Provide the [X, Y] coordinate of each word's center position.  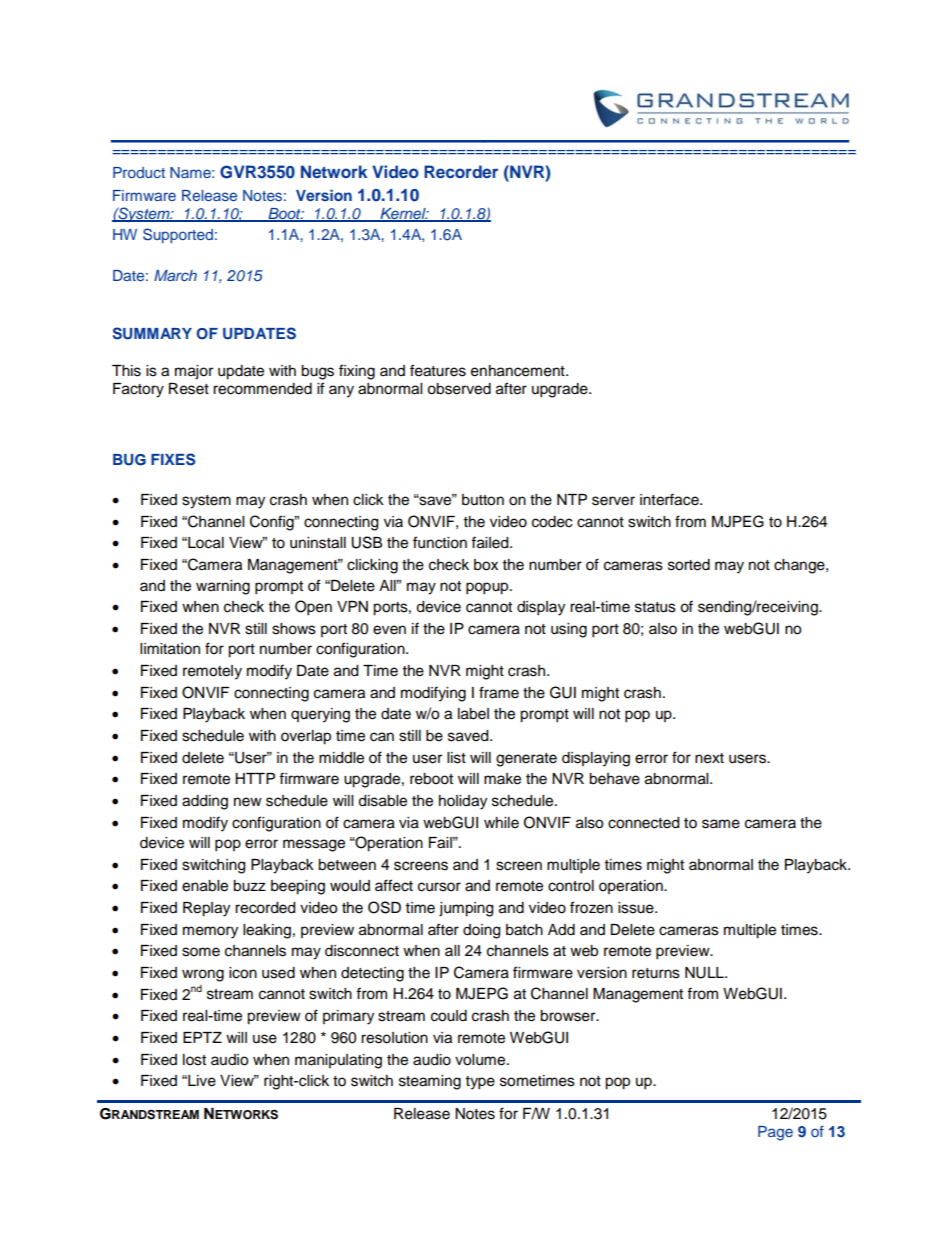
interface [670, 499]
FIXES [173, 459]
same [721, 824]
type [480, 1083]
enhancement [519, 371]
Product [139, 172]
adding [205, 802]
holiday [463, 802]
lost [194, 1060]
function [440, 542]
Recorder [461, 171]
